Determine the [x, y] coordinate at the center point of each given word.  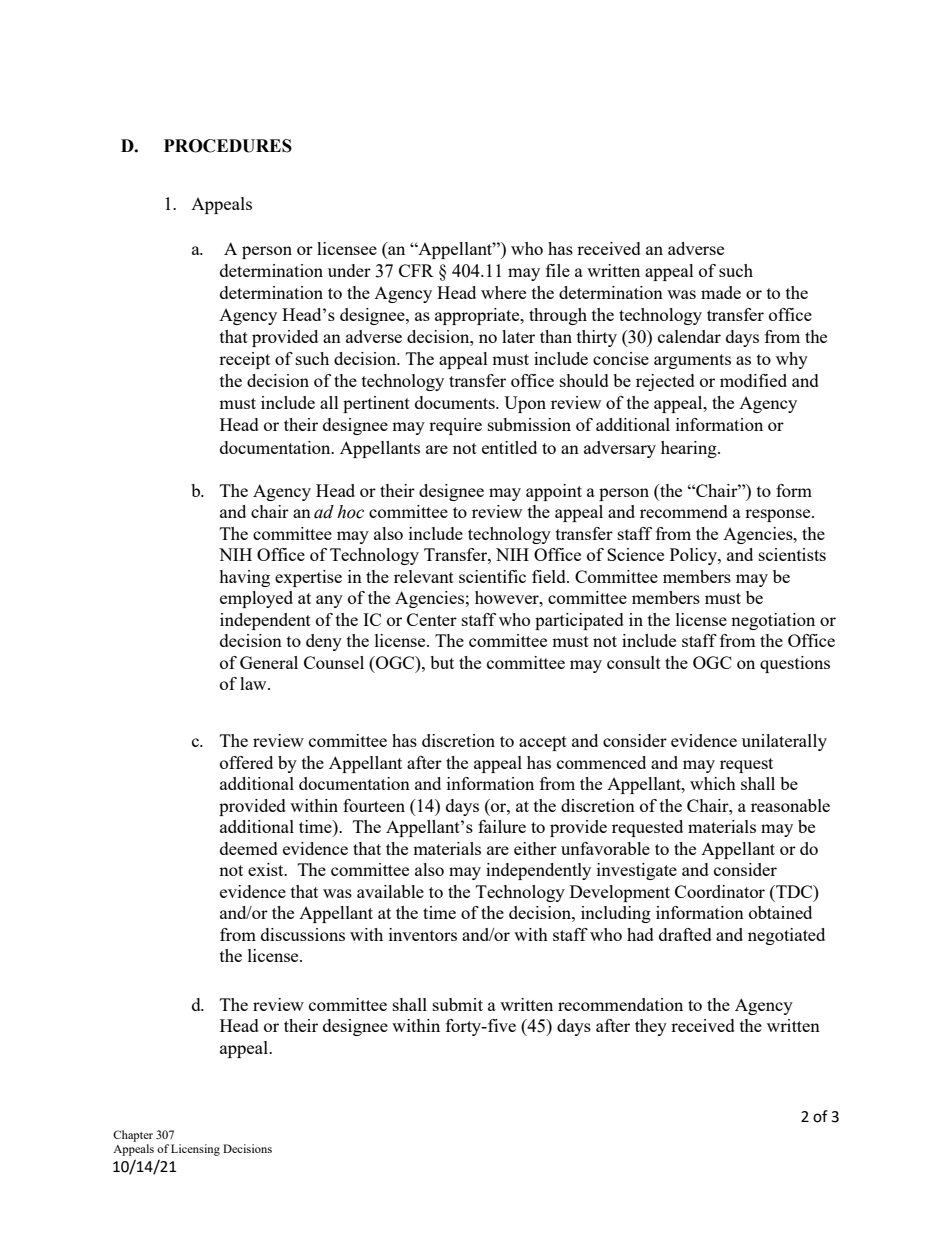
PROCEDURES [228, 146]
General [269, 662]
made [721, 292]
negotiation [773, 621]
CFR [416, 270]
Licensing [195, 1150]
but [442, 662]
